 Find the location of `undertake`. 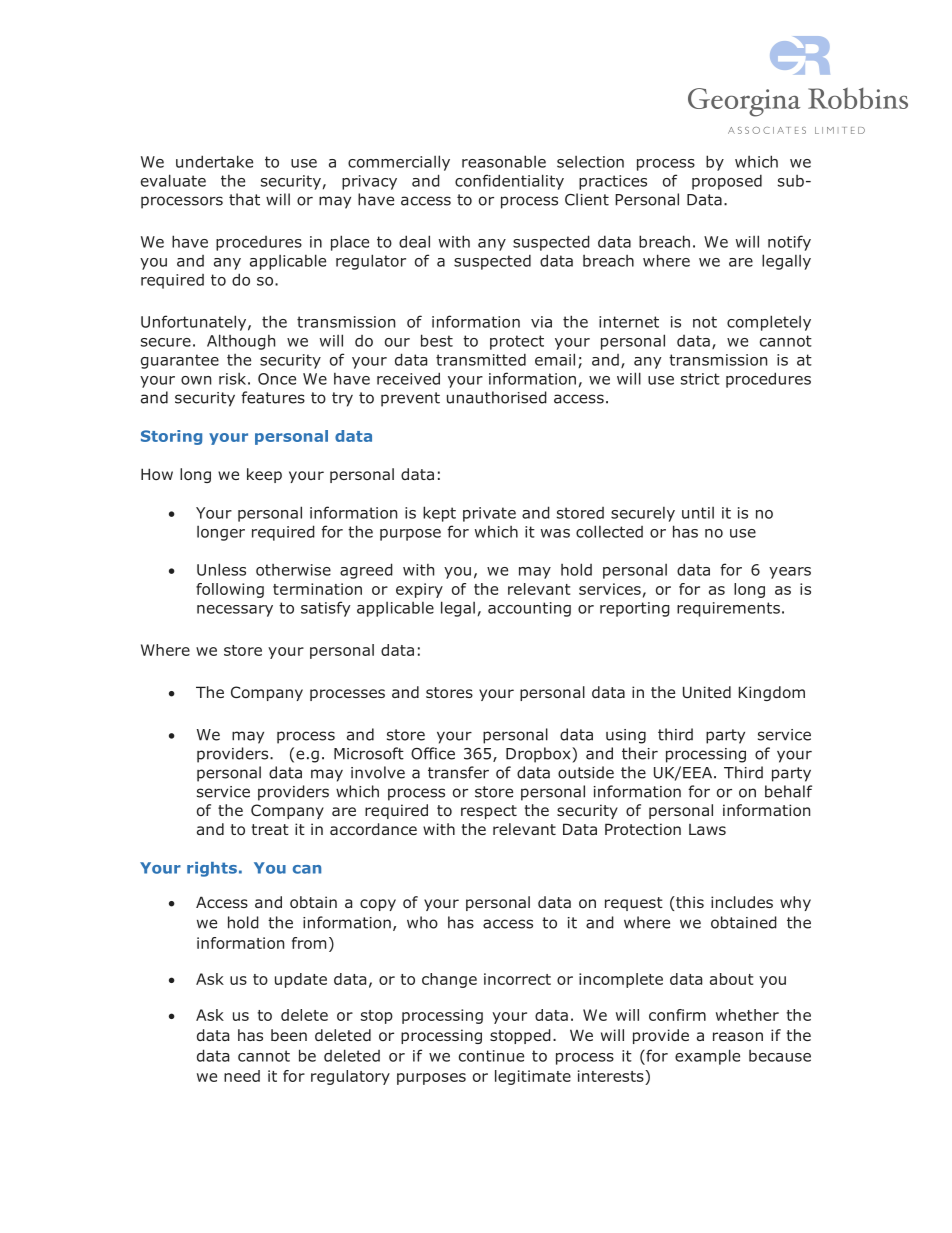

undertake is located at coordinates (214, 161).
